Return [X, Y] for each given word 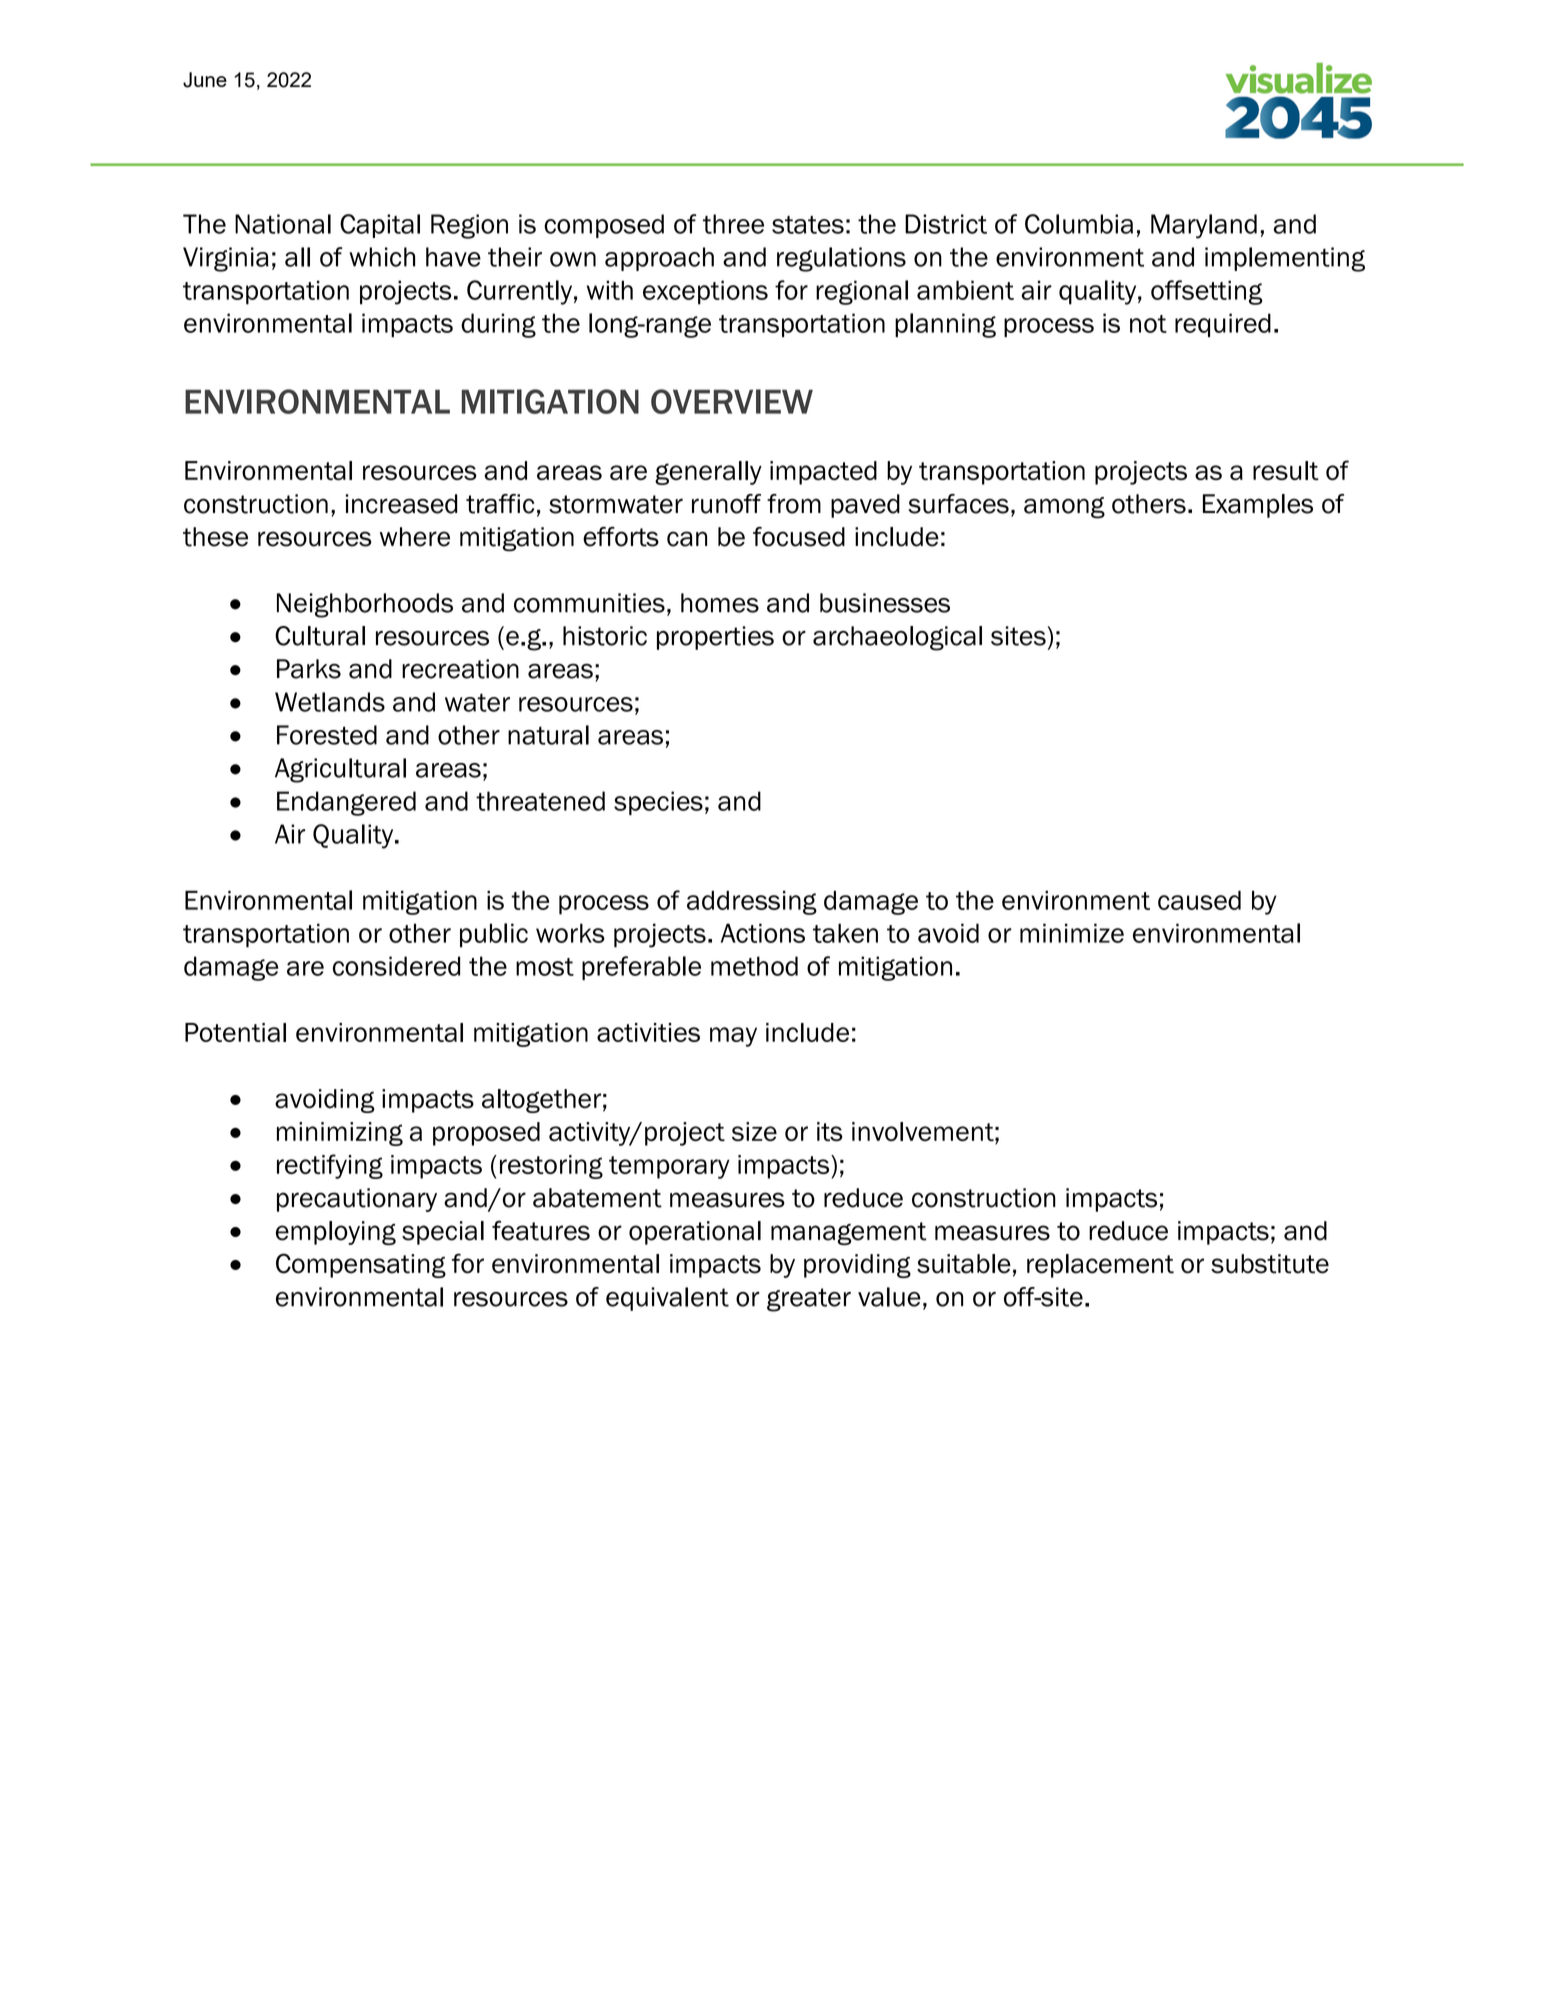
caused [1199, 900]
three [733, 224]
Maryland [1204, 226]
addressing [752, 903]
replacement [1100, 1266]
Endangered [346, 803]
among [1064, 508]
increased [401, 504]
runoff [726, 504]
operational [695, 1233]
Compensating [361, 1265]
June [205, 80]
